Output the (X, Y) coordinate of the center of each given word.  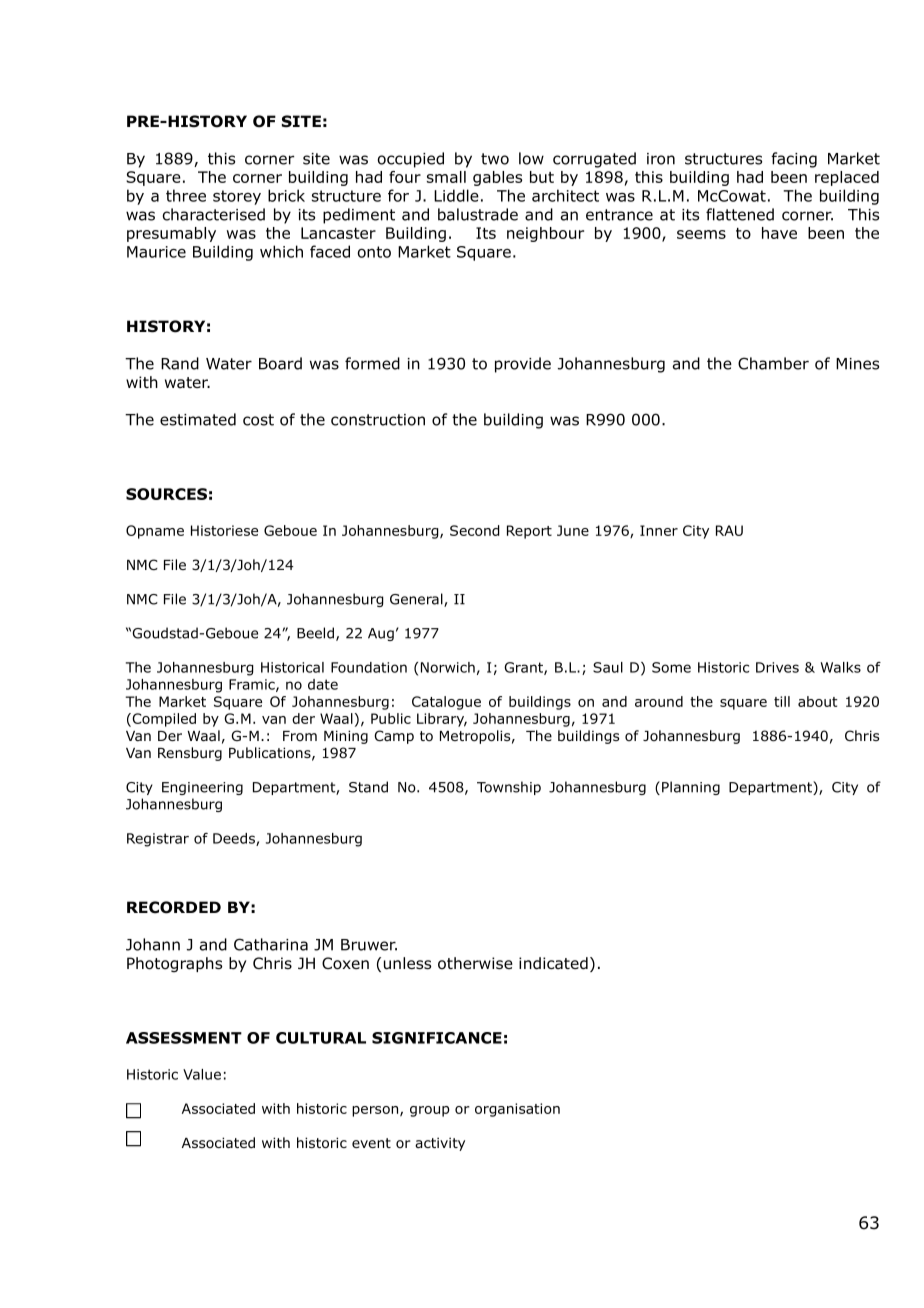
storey (237, 197)
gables (497, 178)
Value (202, 1074)
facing (794, 160)
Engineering (202, 788)
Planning (691, 788)
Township (509, 788)
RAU (729, 530)
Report (529, 532)
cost (258, 420)
